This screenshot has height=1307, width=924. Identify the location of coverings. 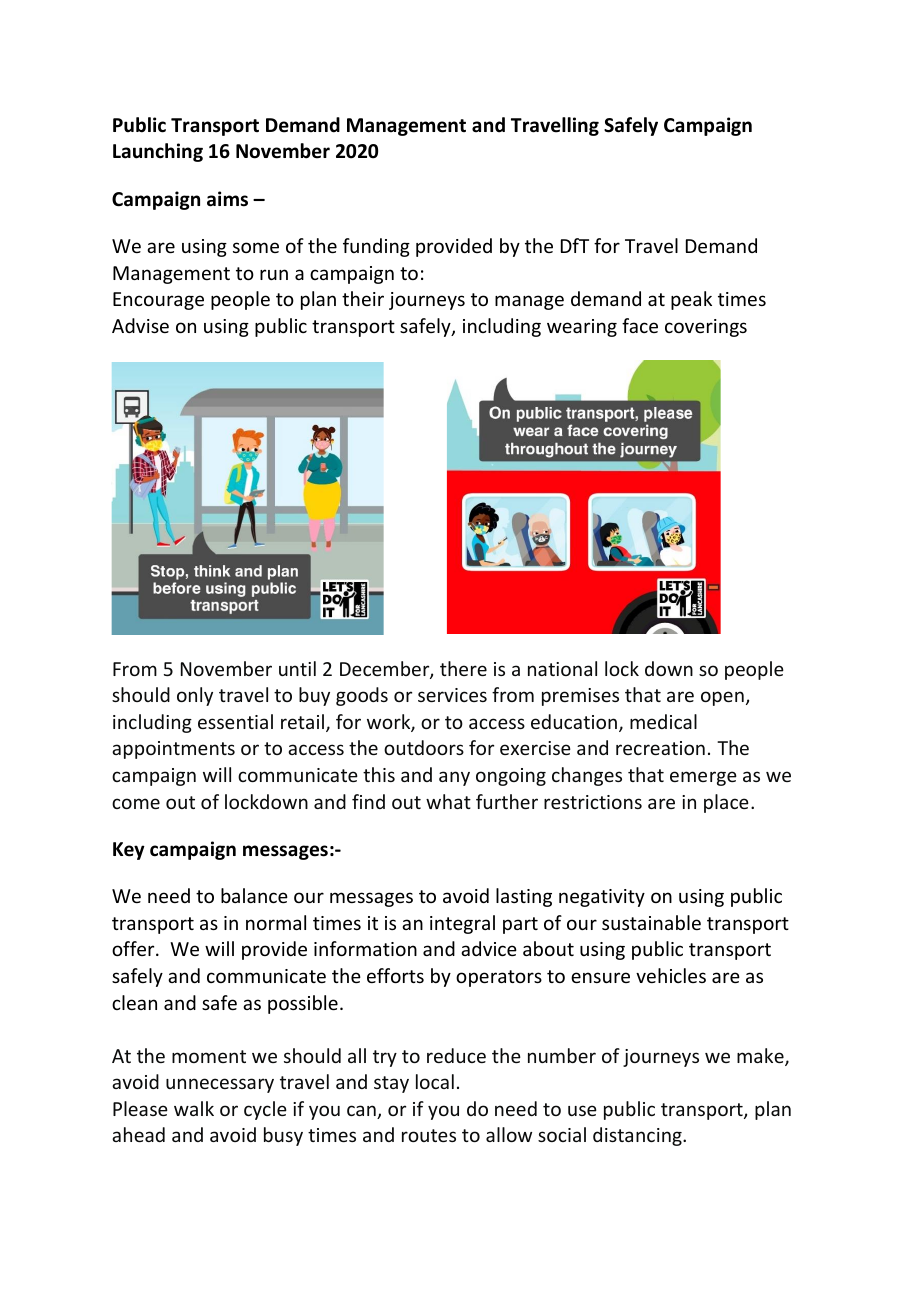
(706, 328).
